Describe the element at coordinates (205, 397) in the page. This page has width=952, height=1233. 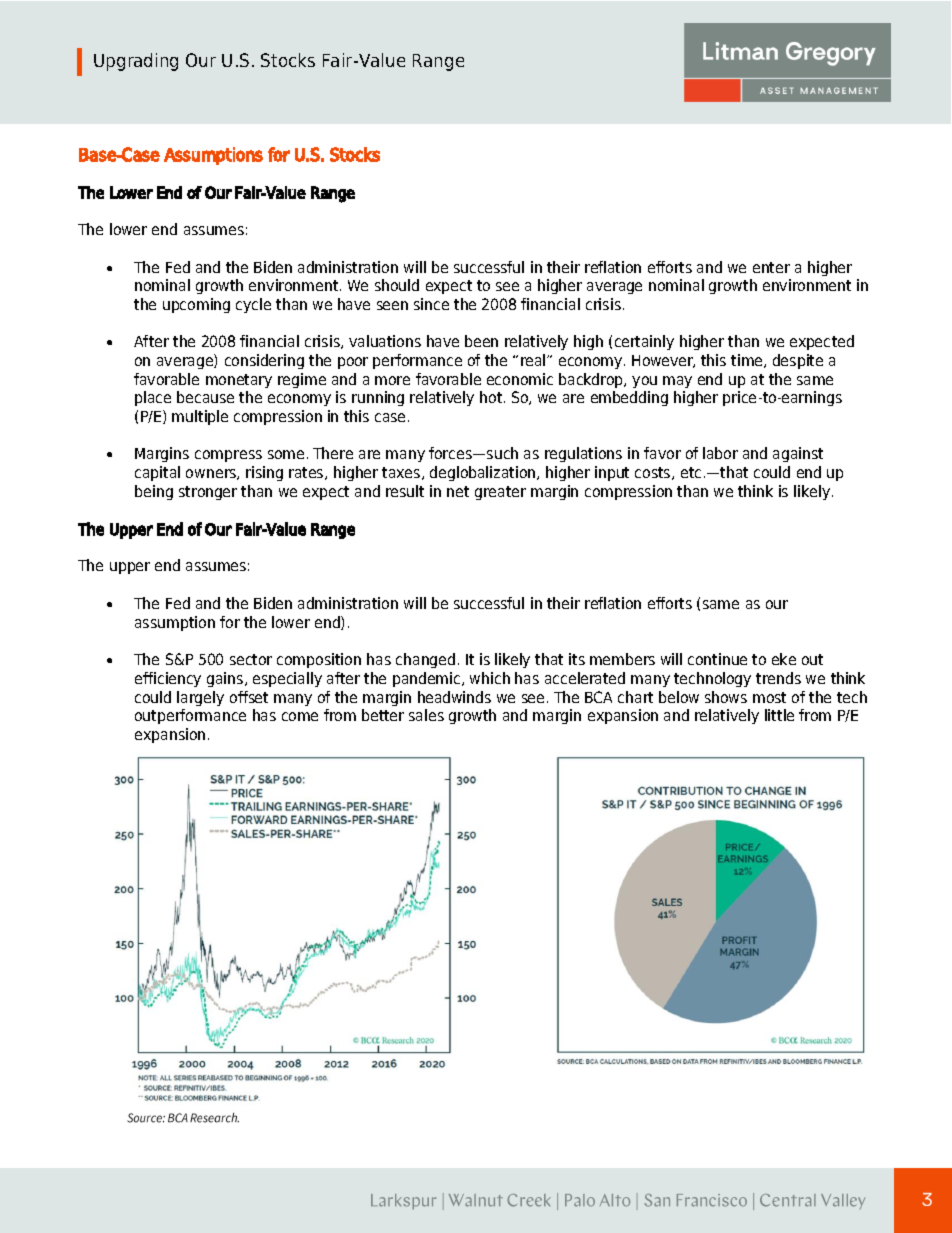
I see `because` at that location.
